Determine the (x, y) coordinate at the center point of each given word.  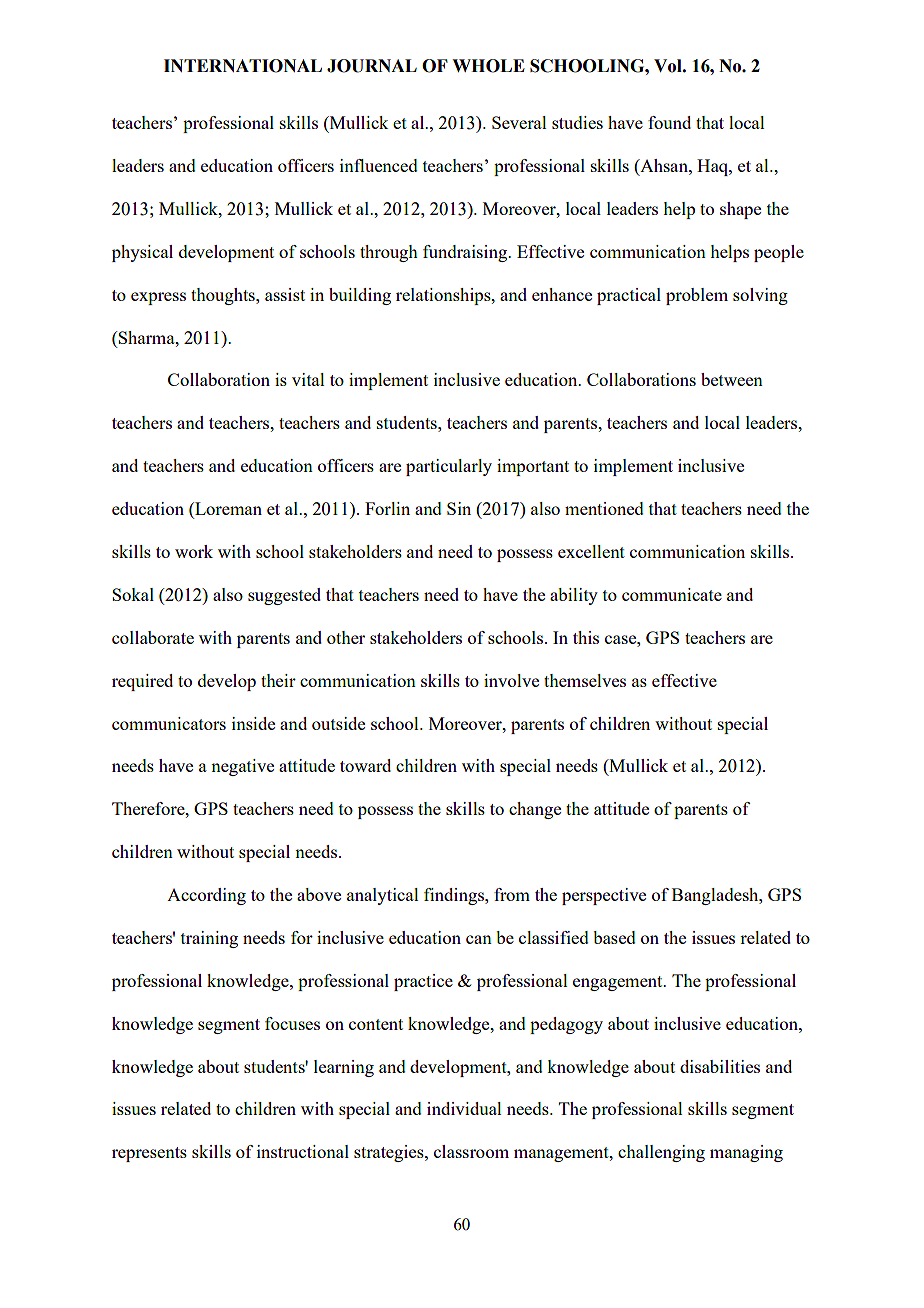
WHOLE (488, 66)
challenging (661, 1153)
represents (149, 1154)
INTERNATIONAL (243, 66)
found (669, 122)
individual (464, 1108)
